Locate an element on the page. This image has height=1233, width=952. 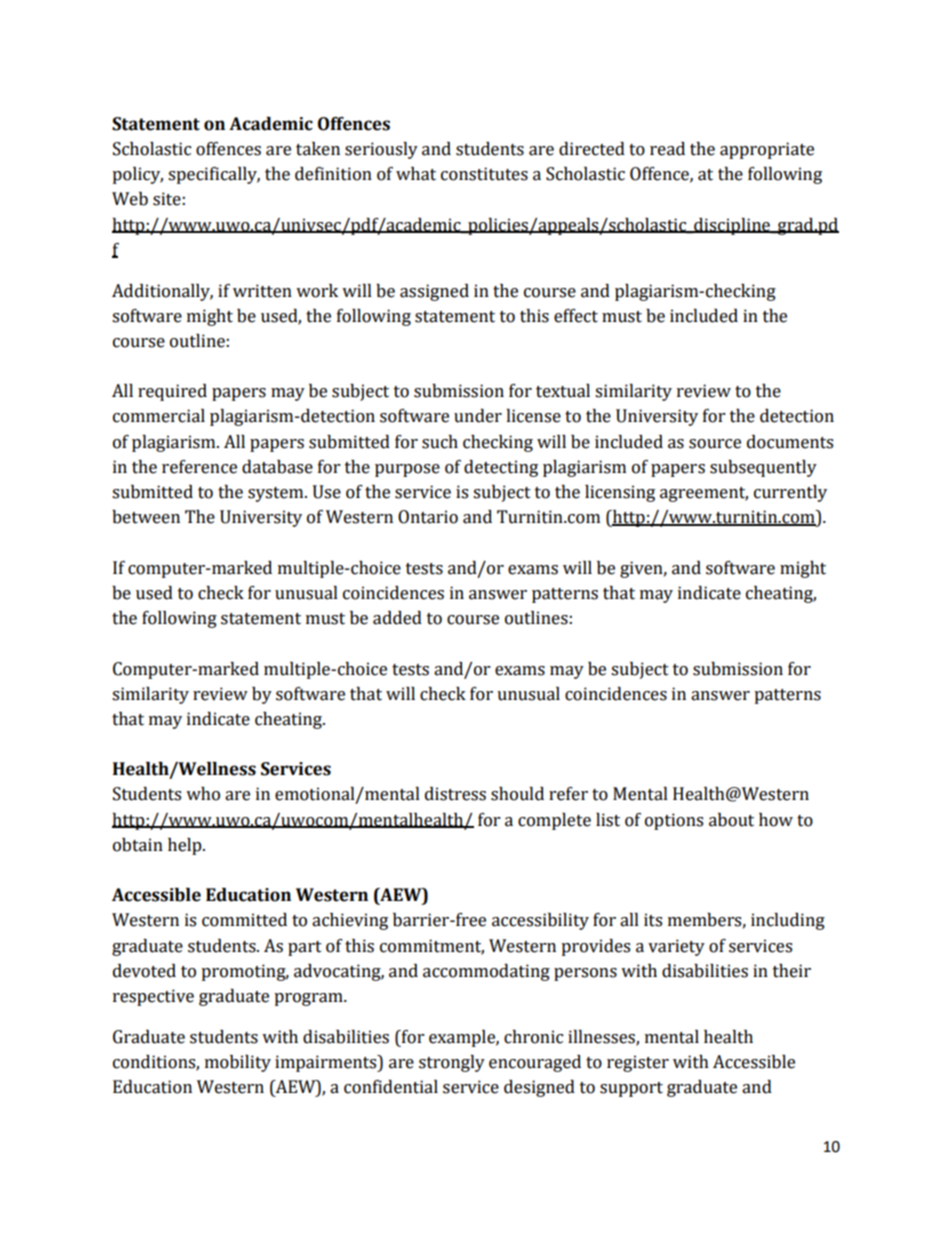
register is located at coordinates (638, 1063).
